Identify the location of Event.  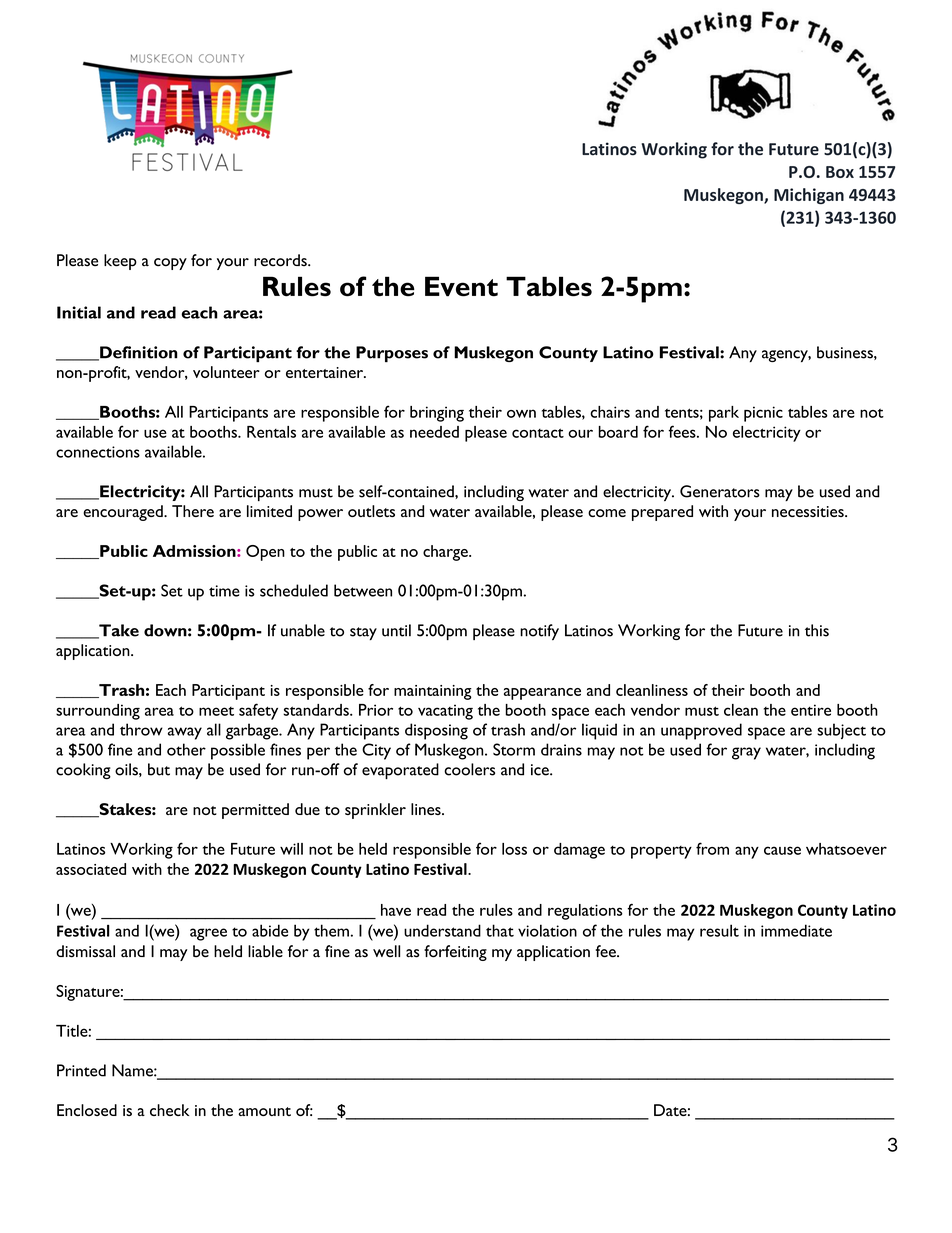
(461, 286).
